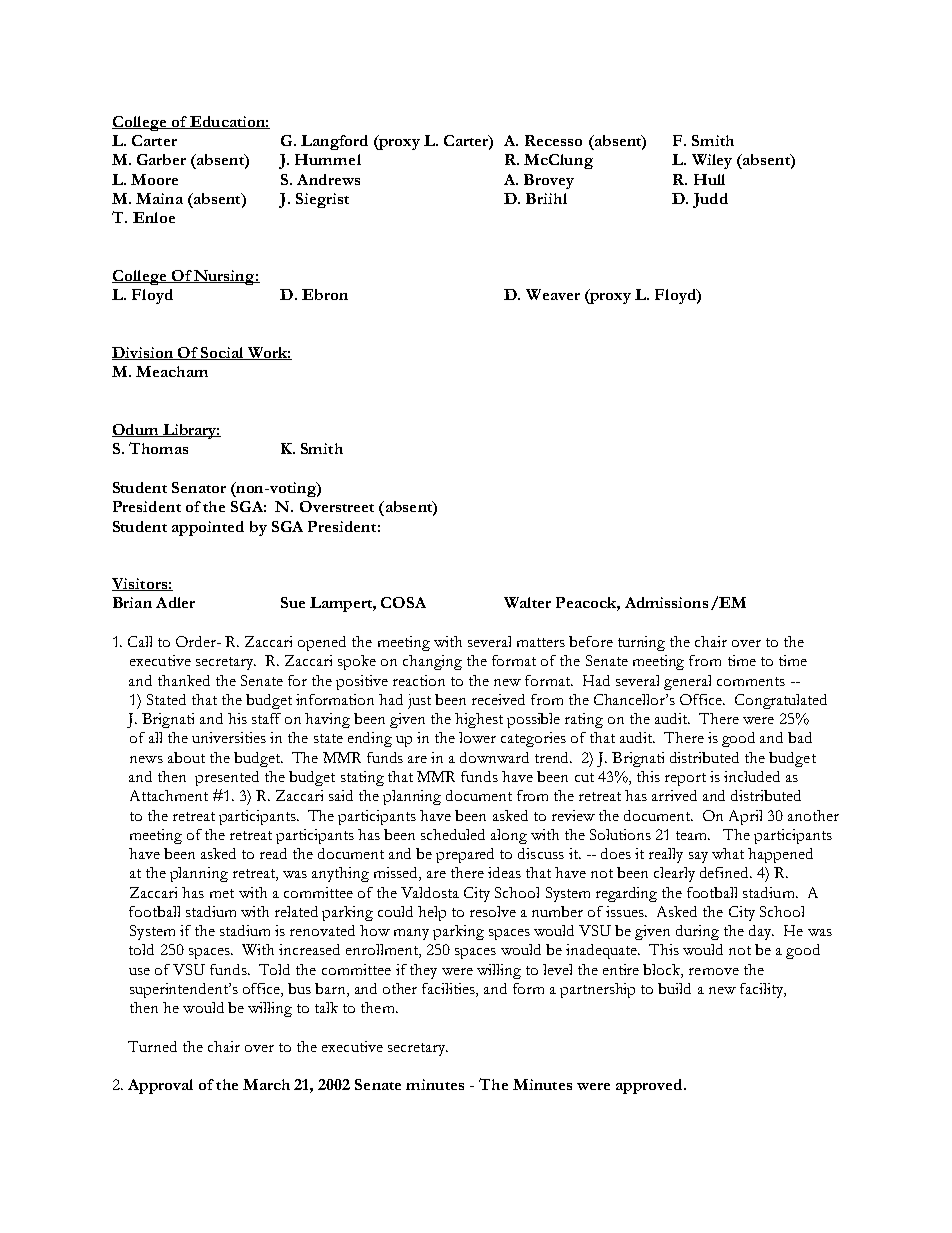  What do you see at coordinates (199, 487) in the screenshot?
I see `Senator` at bounding box center [199, 487].
